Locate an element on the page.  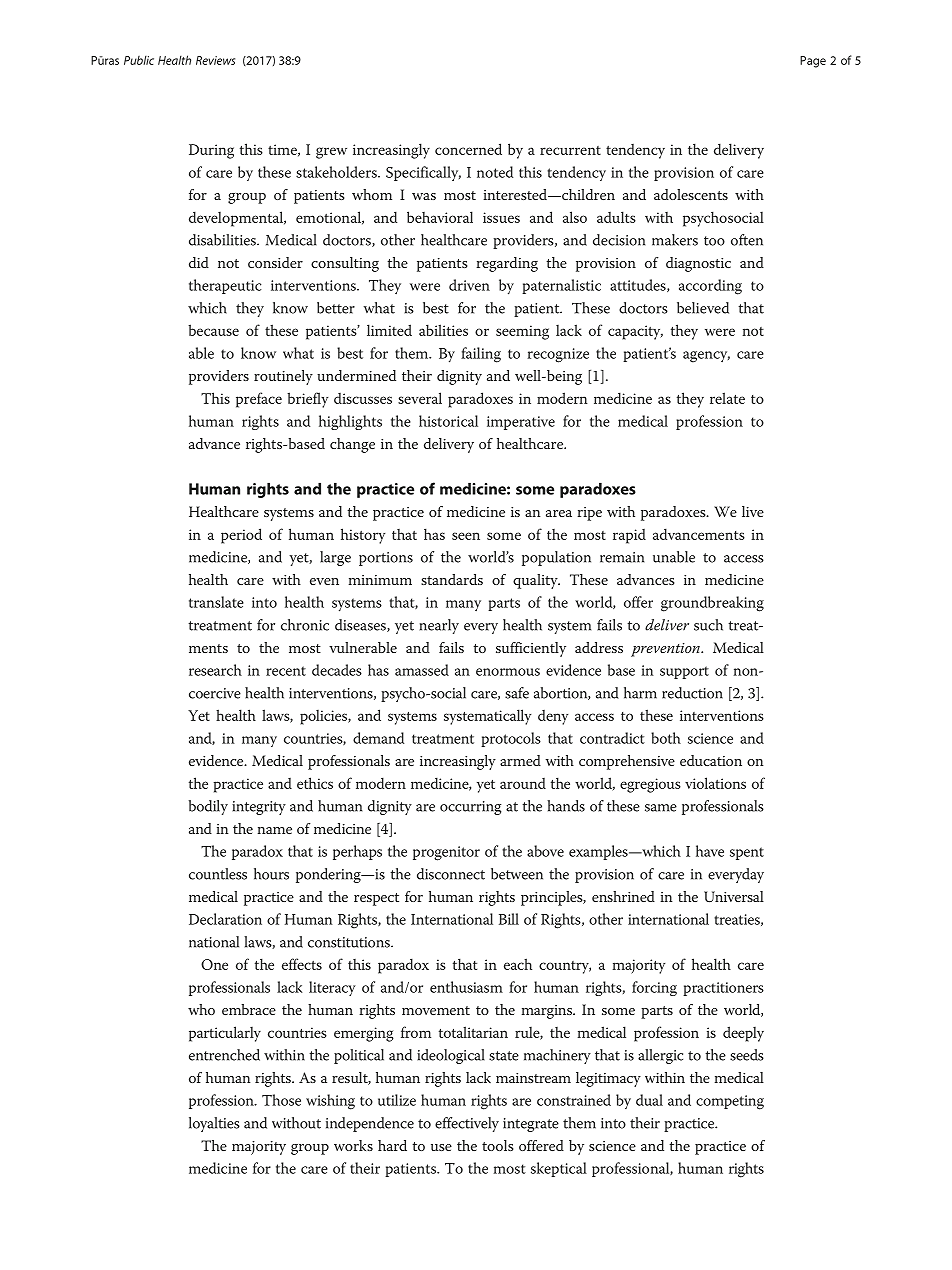
Page is located at coordinates (813, 62).
